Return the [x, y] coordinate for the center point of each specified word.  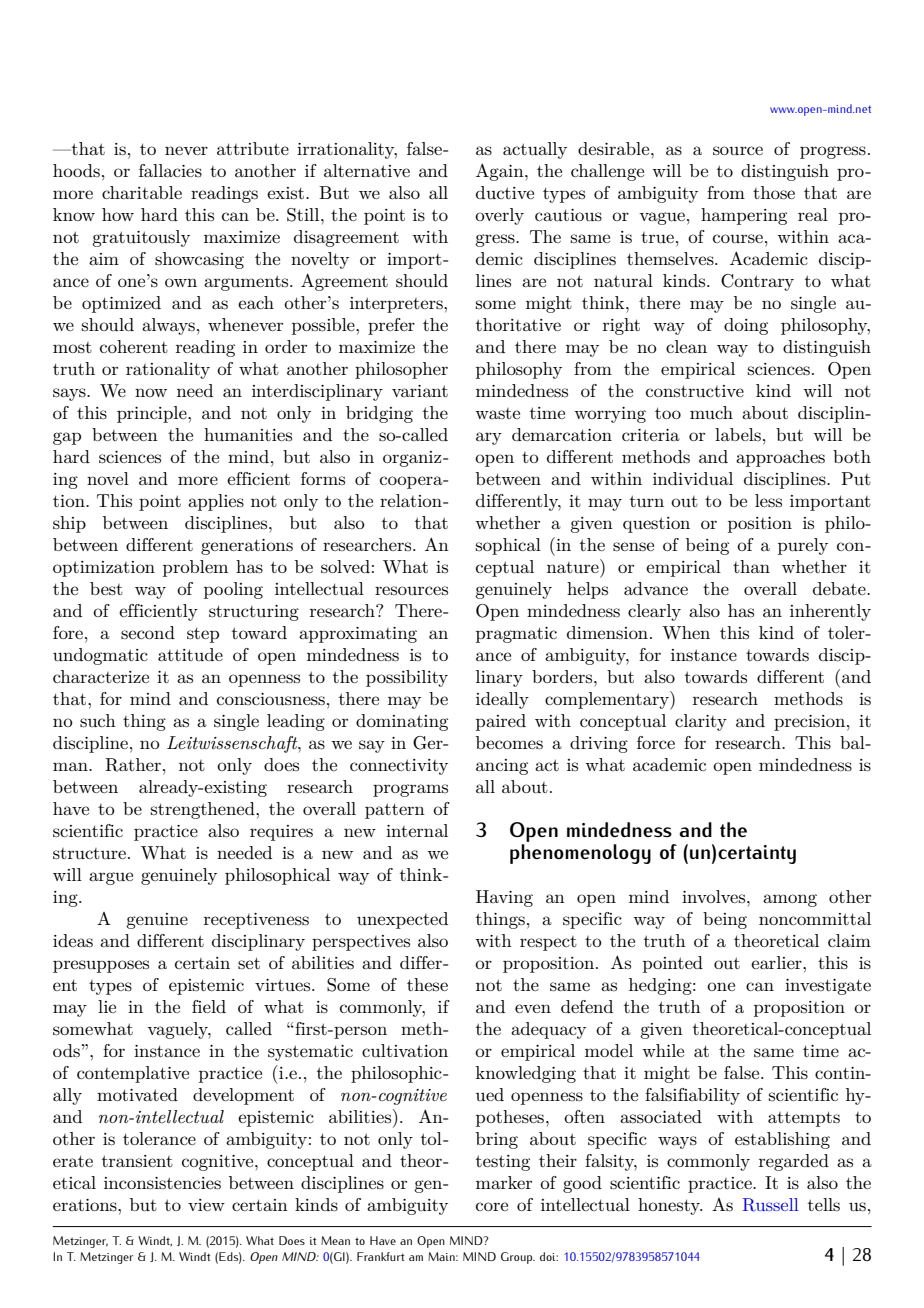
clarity [701, 722]
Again [501, 172]
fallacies [170, 171]
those [774, 193]
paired [501, 722]
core [492, 1206]
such [98, 721]
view [206, 1205]
